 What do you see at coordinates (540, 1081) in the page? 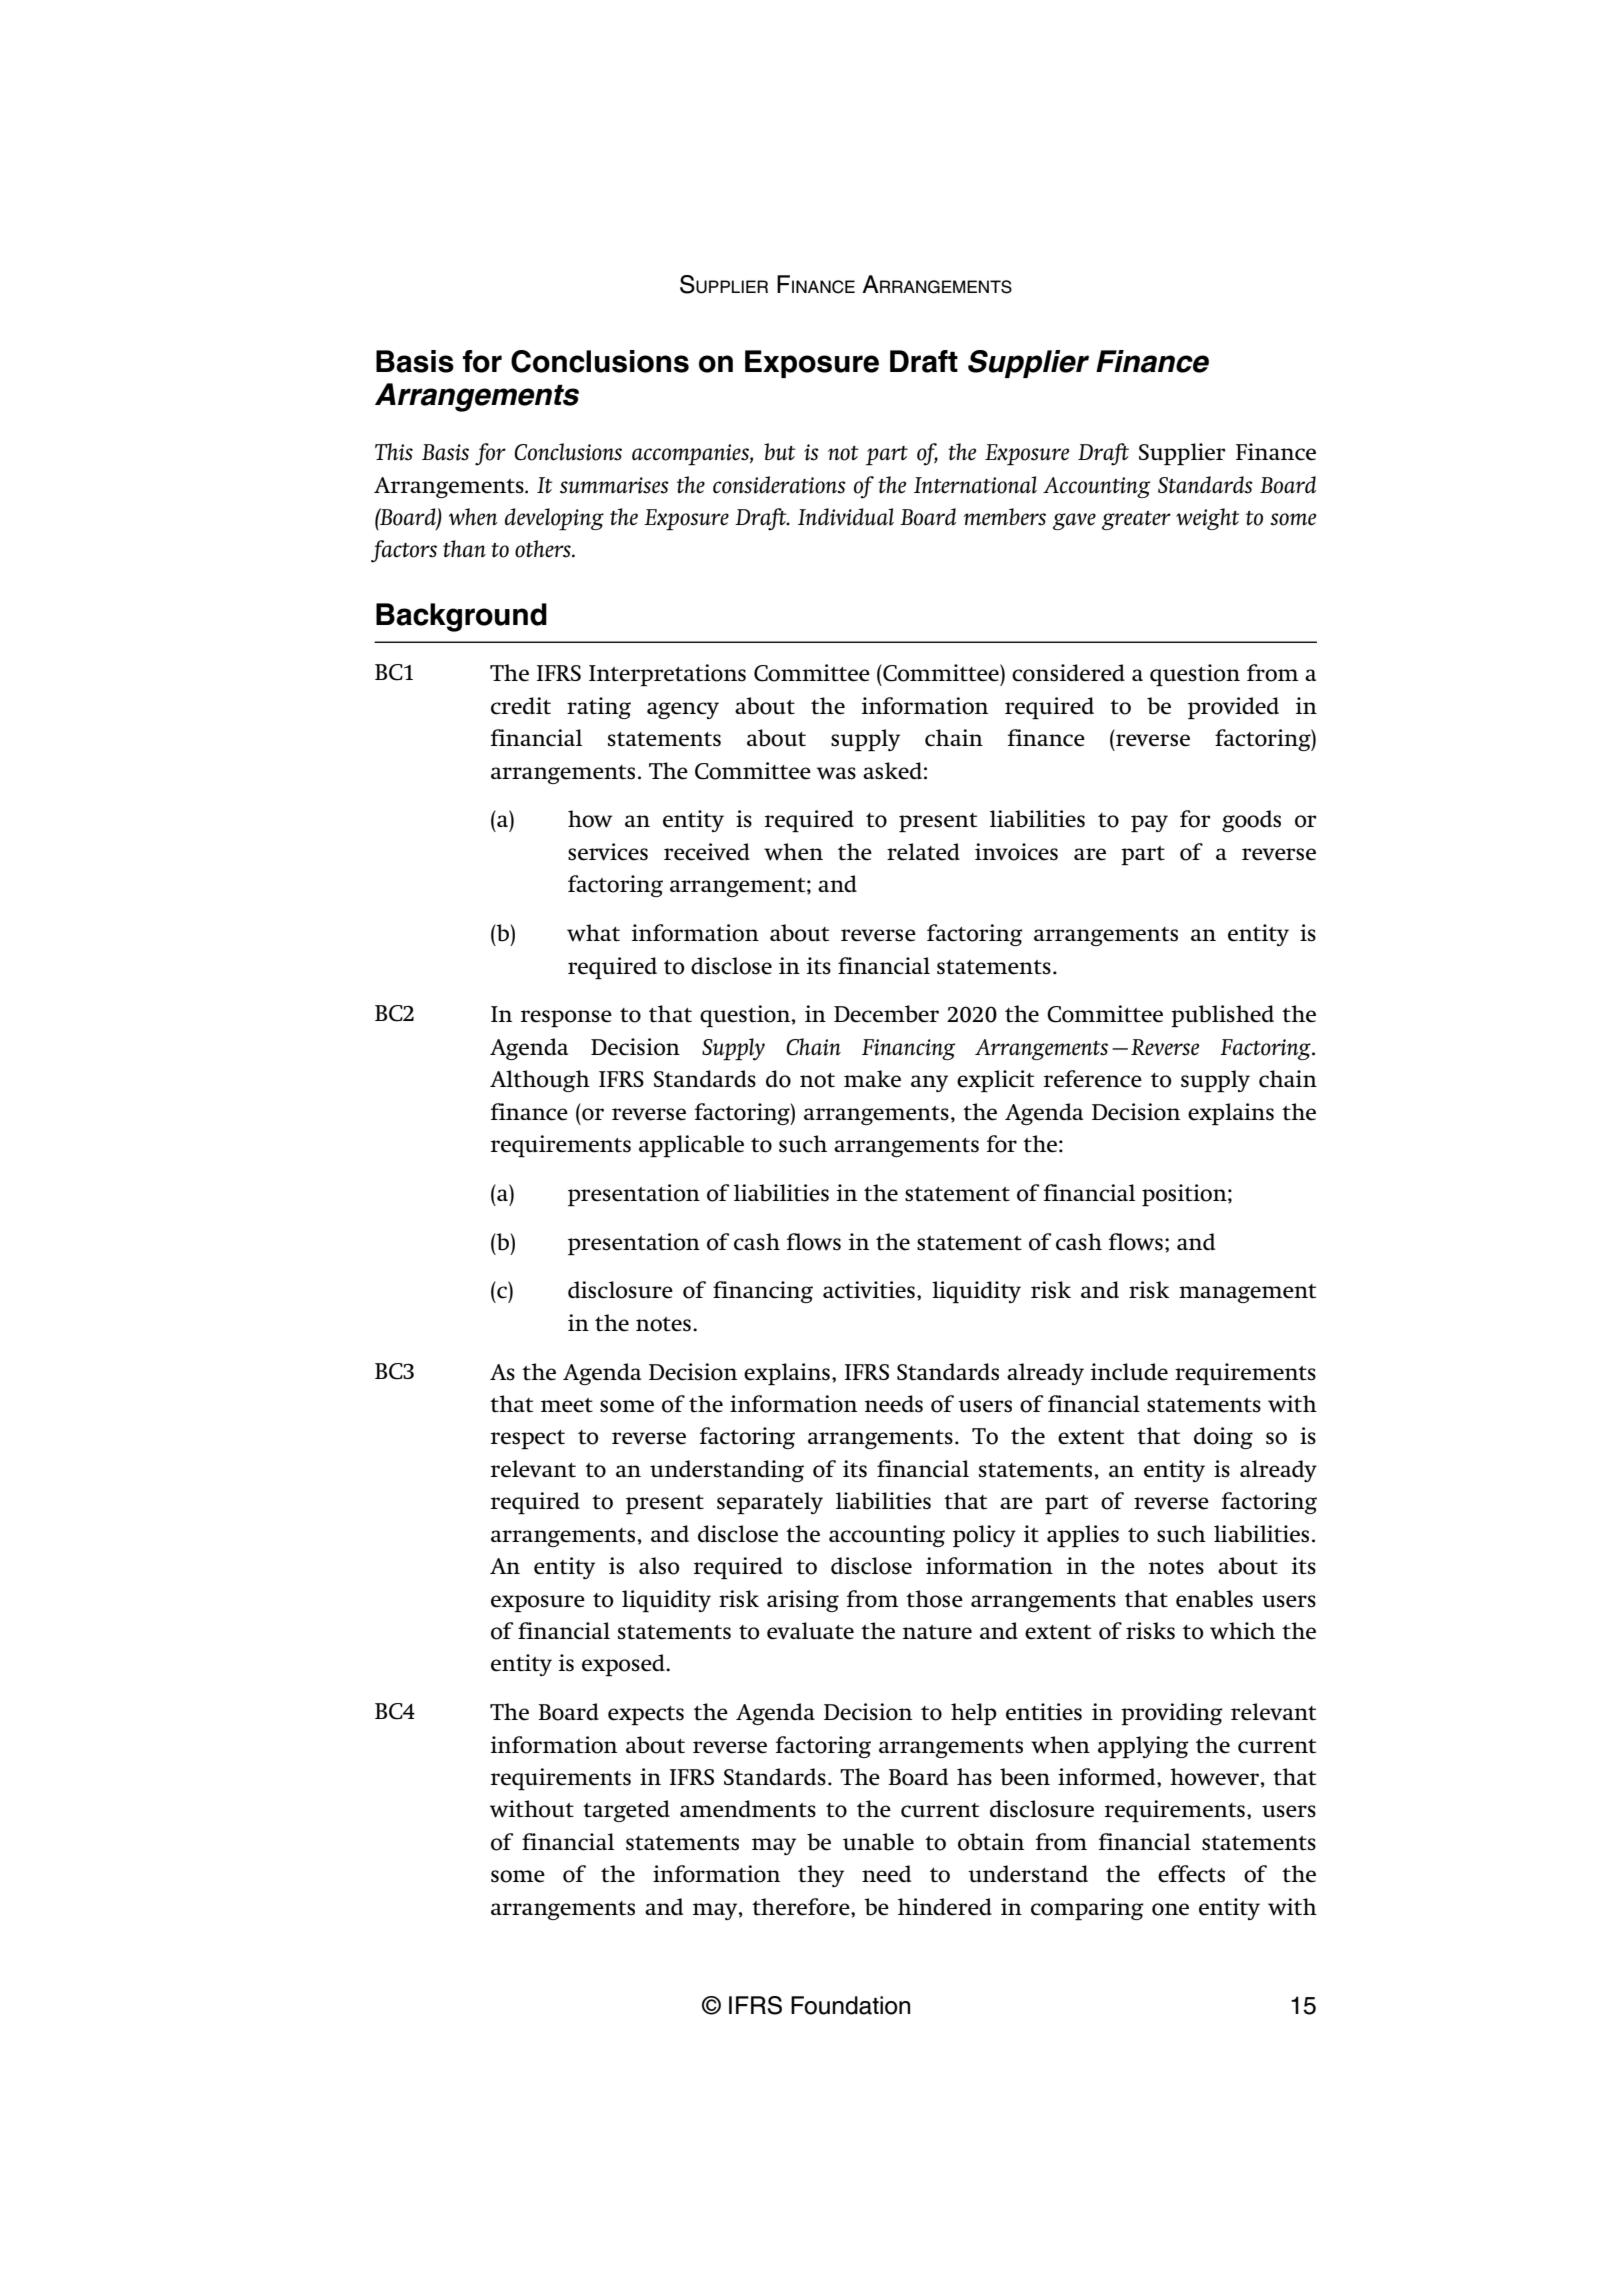
I see `Although` at bounding box center [540, 1081].
